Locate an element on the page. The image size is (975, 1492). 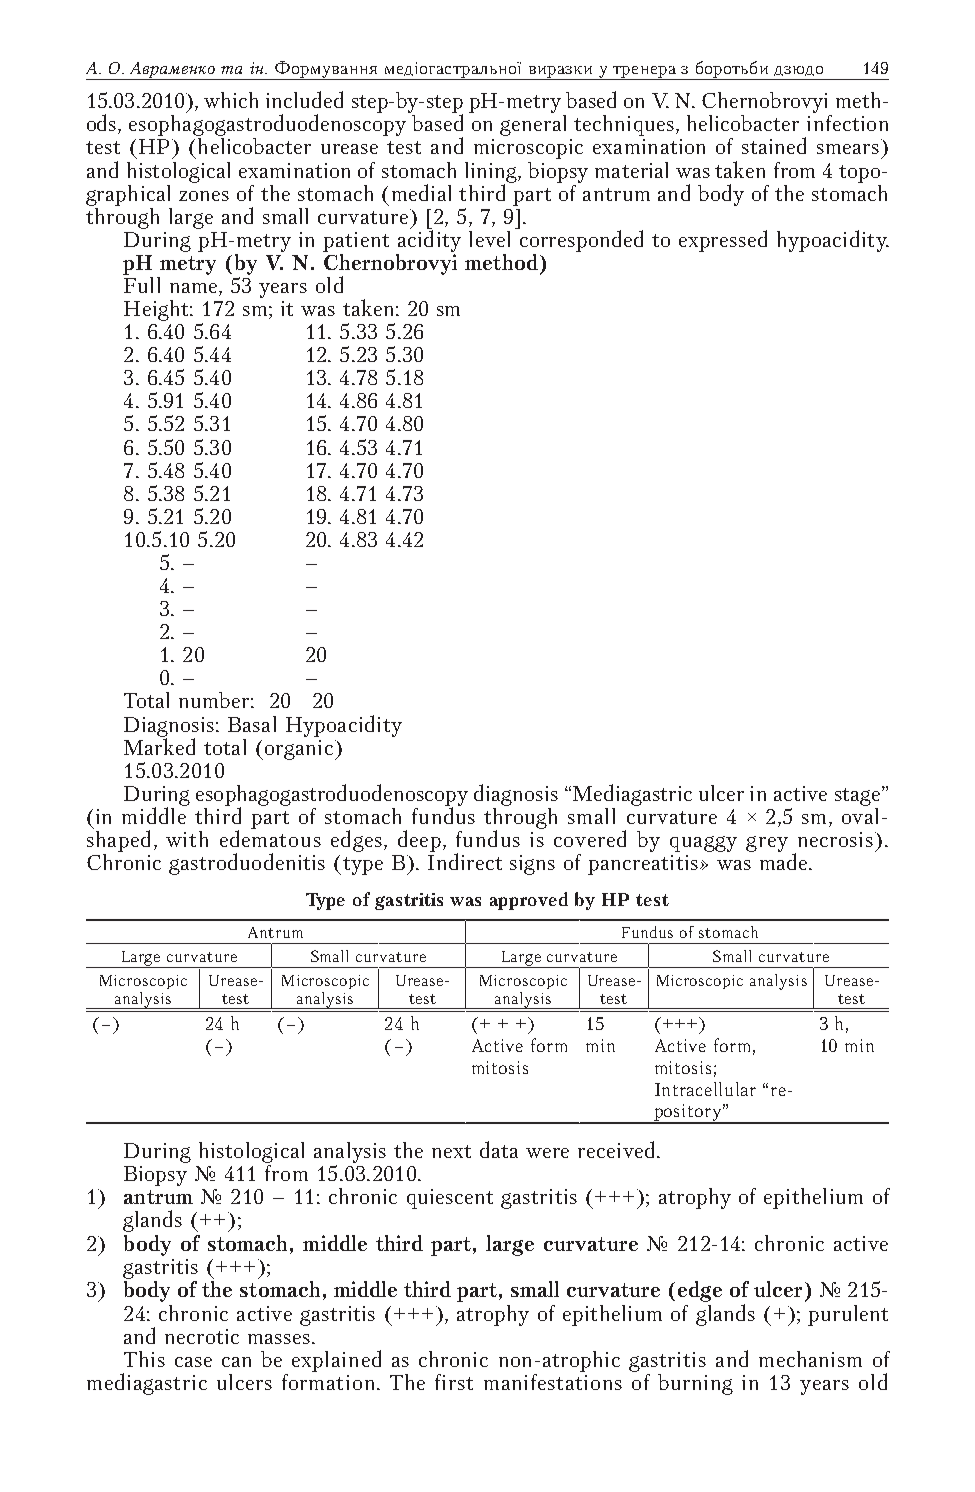
can is located at coordinates (236, 1362).
